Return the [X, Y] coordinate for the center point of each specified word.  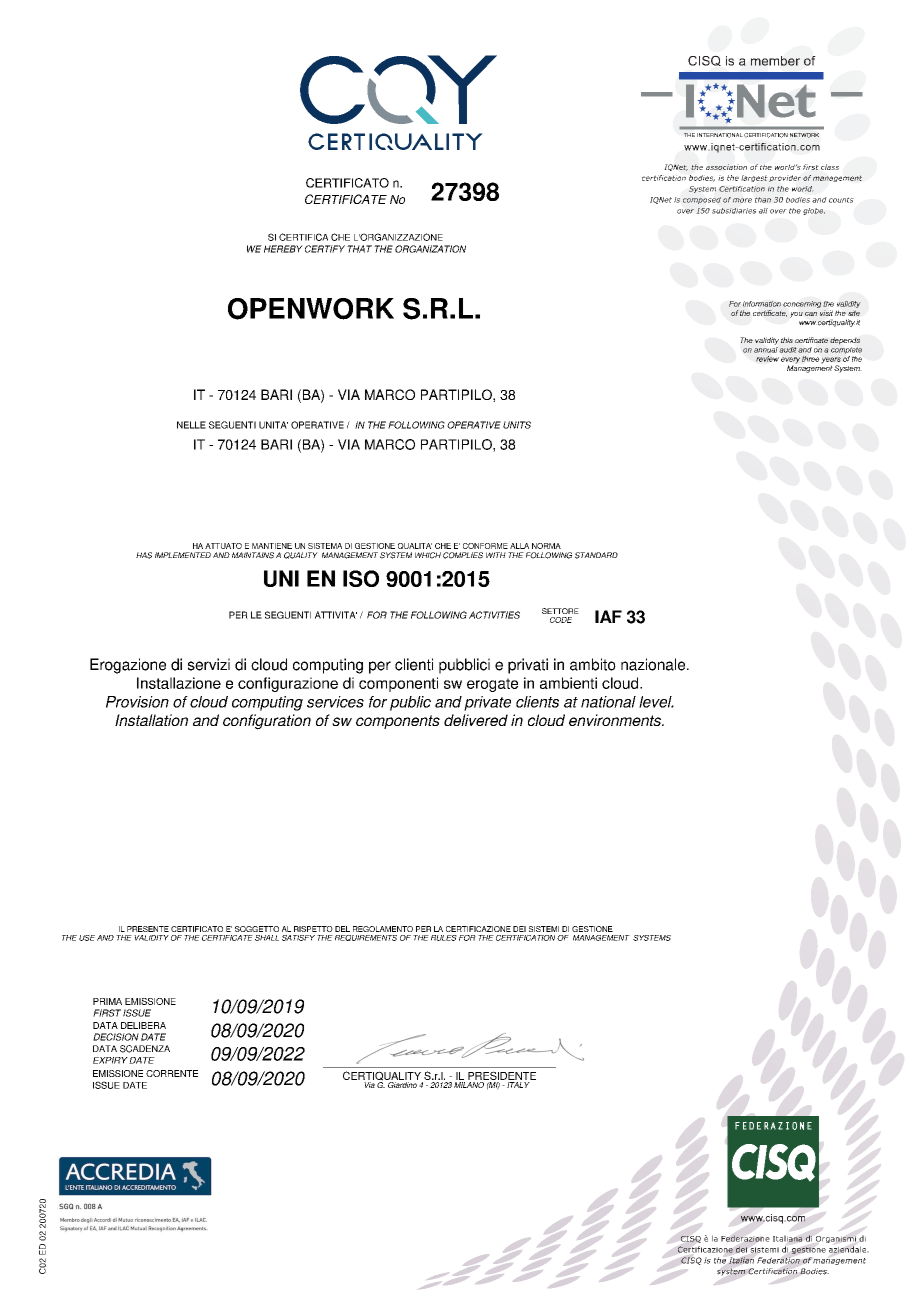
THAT [359, 249]
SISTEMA [325, 546]
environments [616, 720]
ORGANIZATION [430, 249]
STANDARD [596, 555]
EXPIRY [110, 1060]
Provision [137, 702]
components [398, 722]
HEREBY [283, 249]
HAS [144, 555]
